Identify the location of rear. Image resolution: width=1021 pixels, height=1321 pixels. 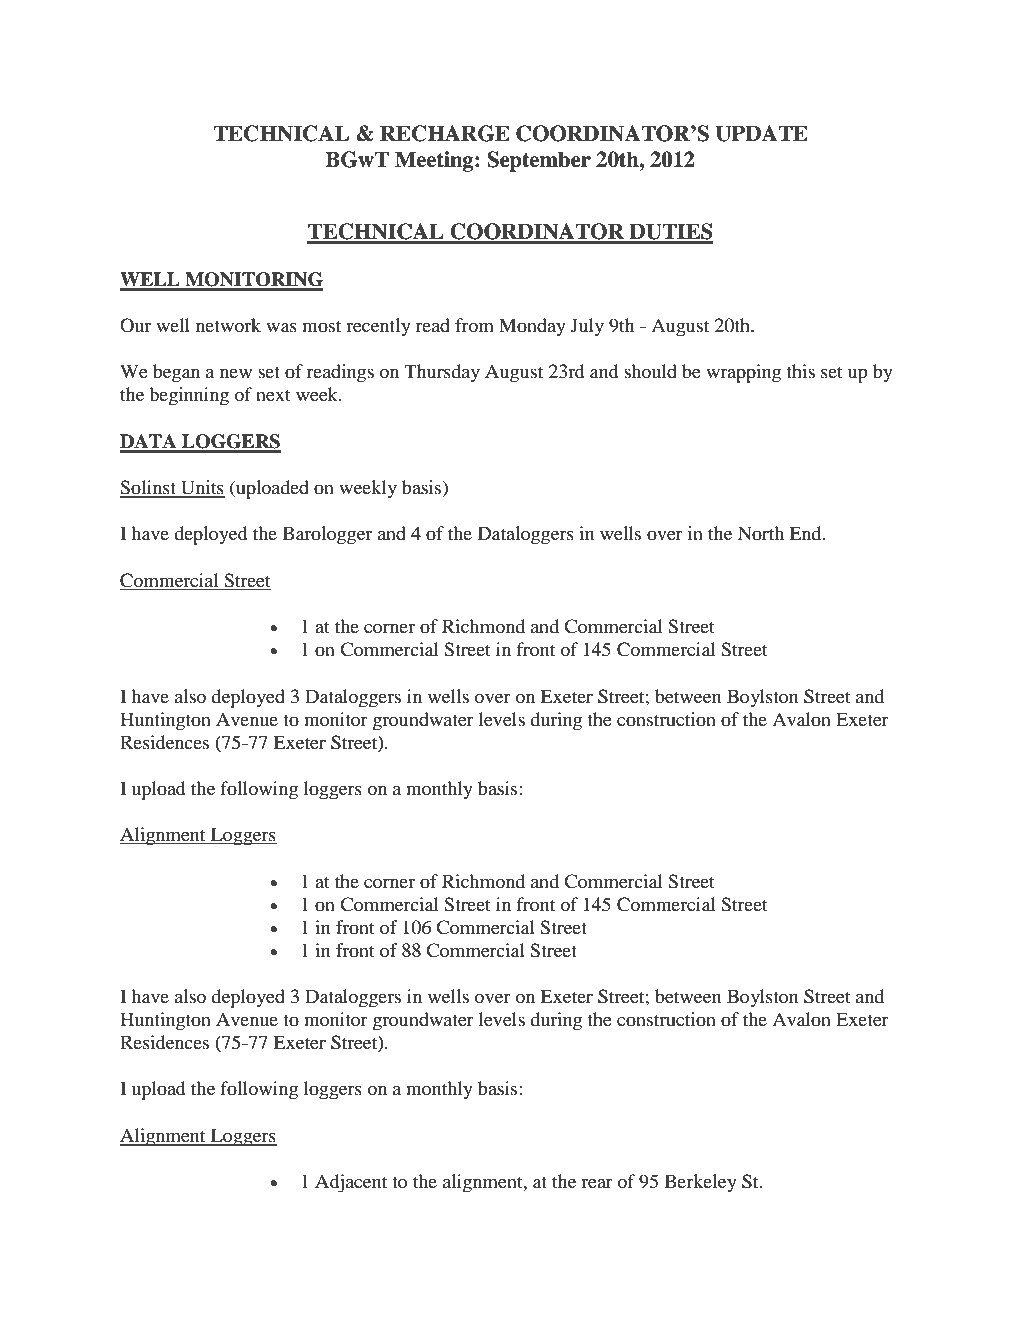
(597, 1183).
